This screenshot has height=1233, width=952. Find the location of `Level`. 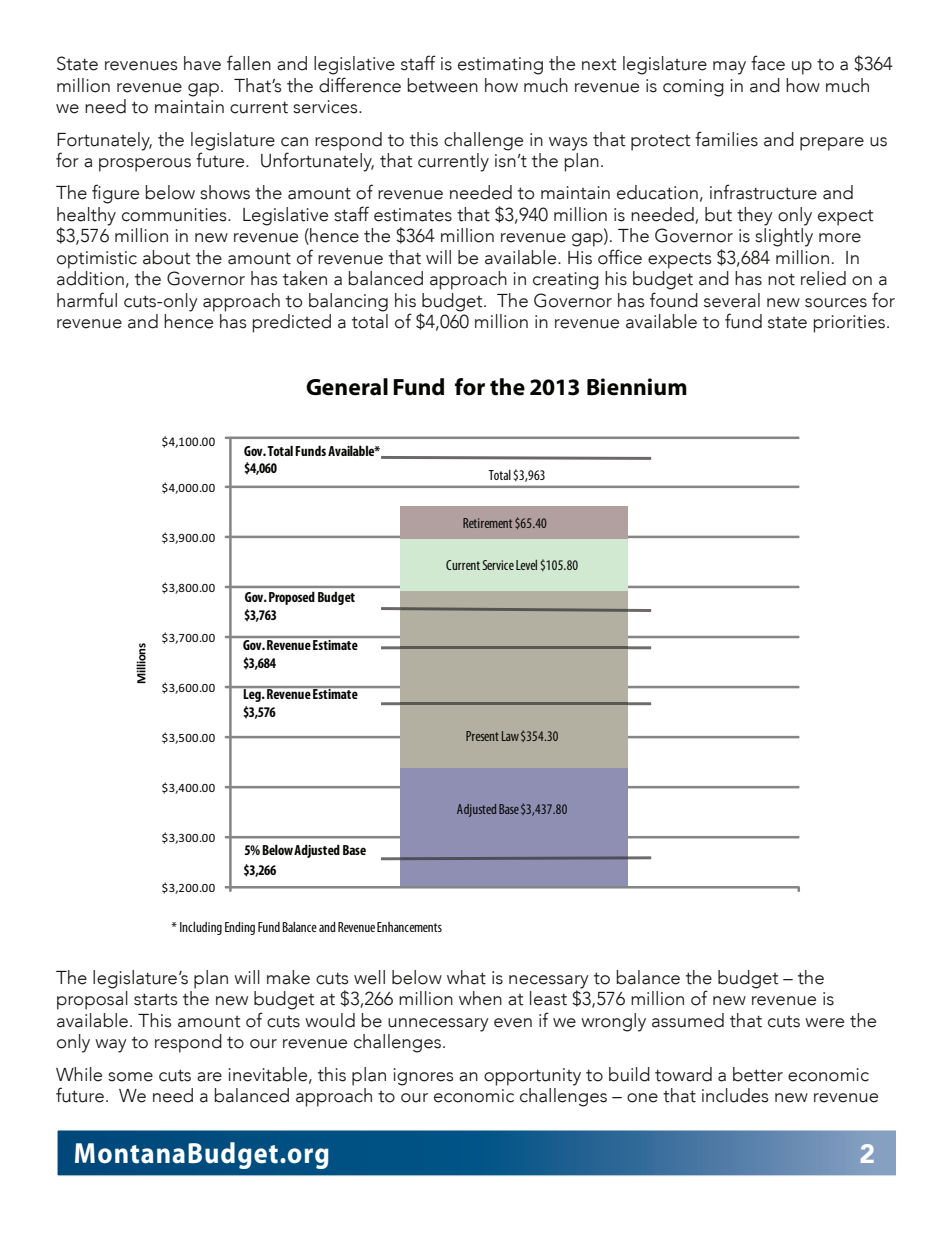

Level is located at coordinates (526, 565).
